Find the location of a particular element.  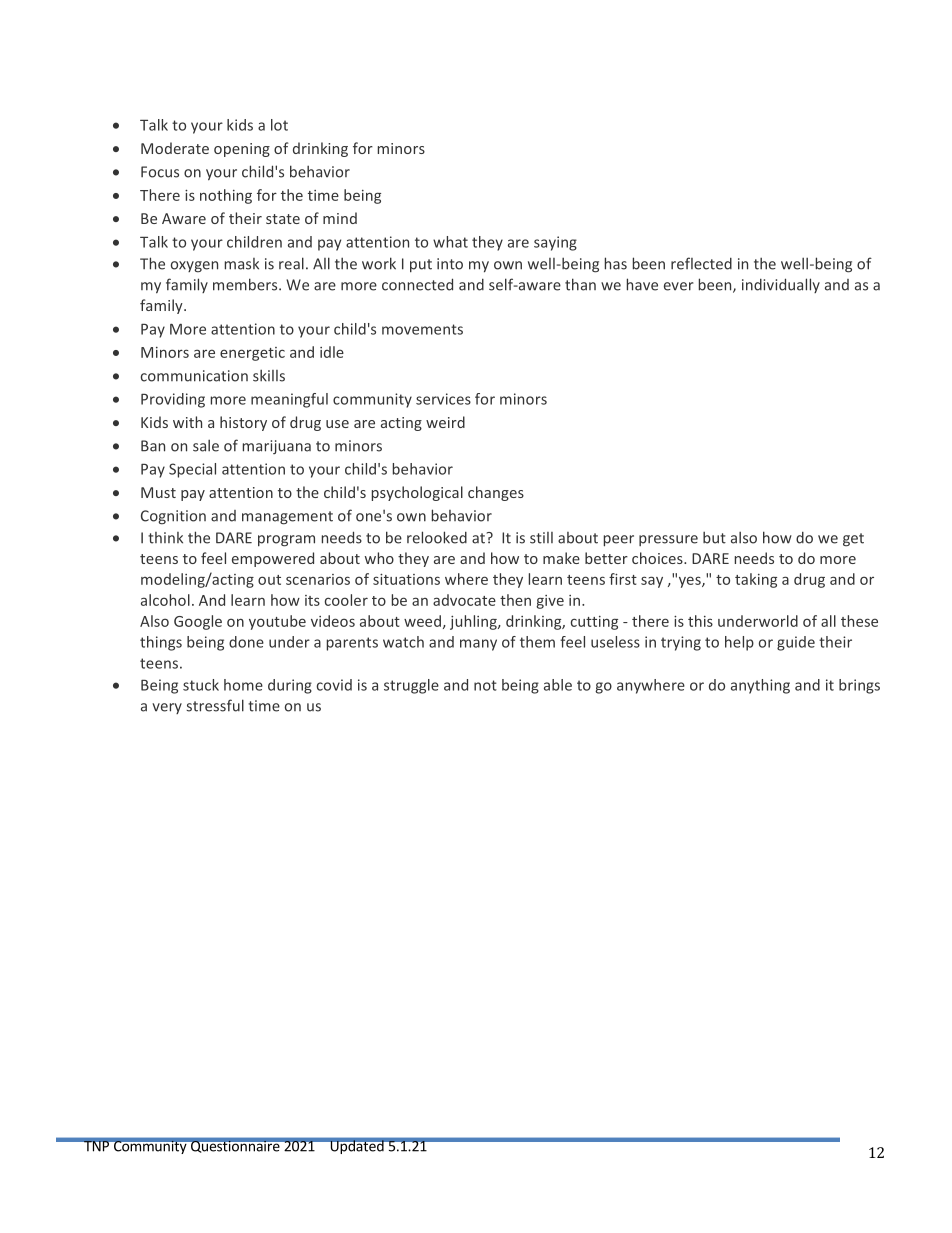

services is located at coordinates (443, 399).
